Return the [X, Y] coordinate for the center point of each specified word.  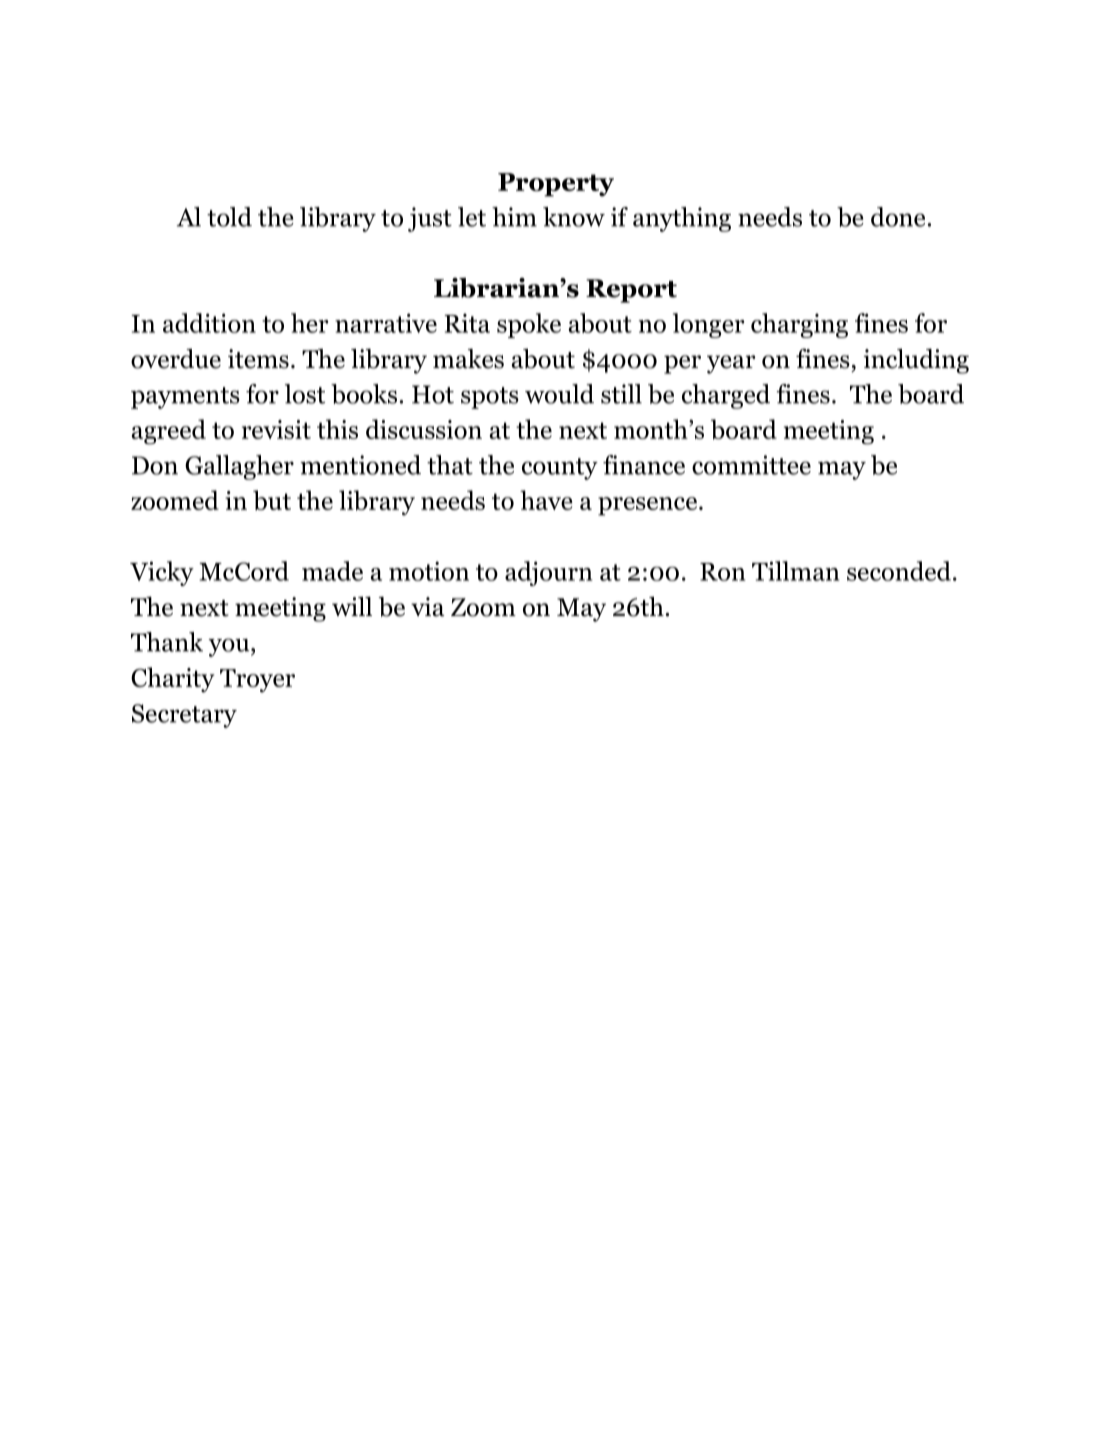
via [428, 607]
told [229, 217]
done [898, 217]
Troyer [257, 680]
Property [556, 185]
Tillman [796, 571]
